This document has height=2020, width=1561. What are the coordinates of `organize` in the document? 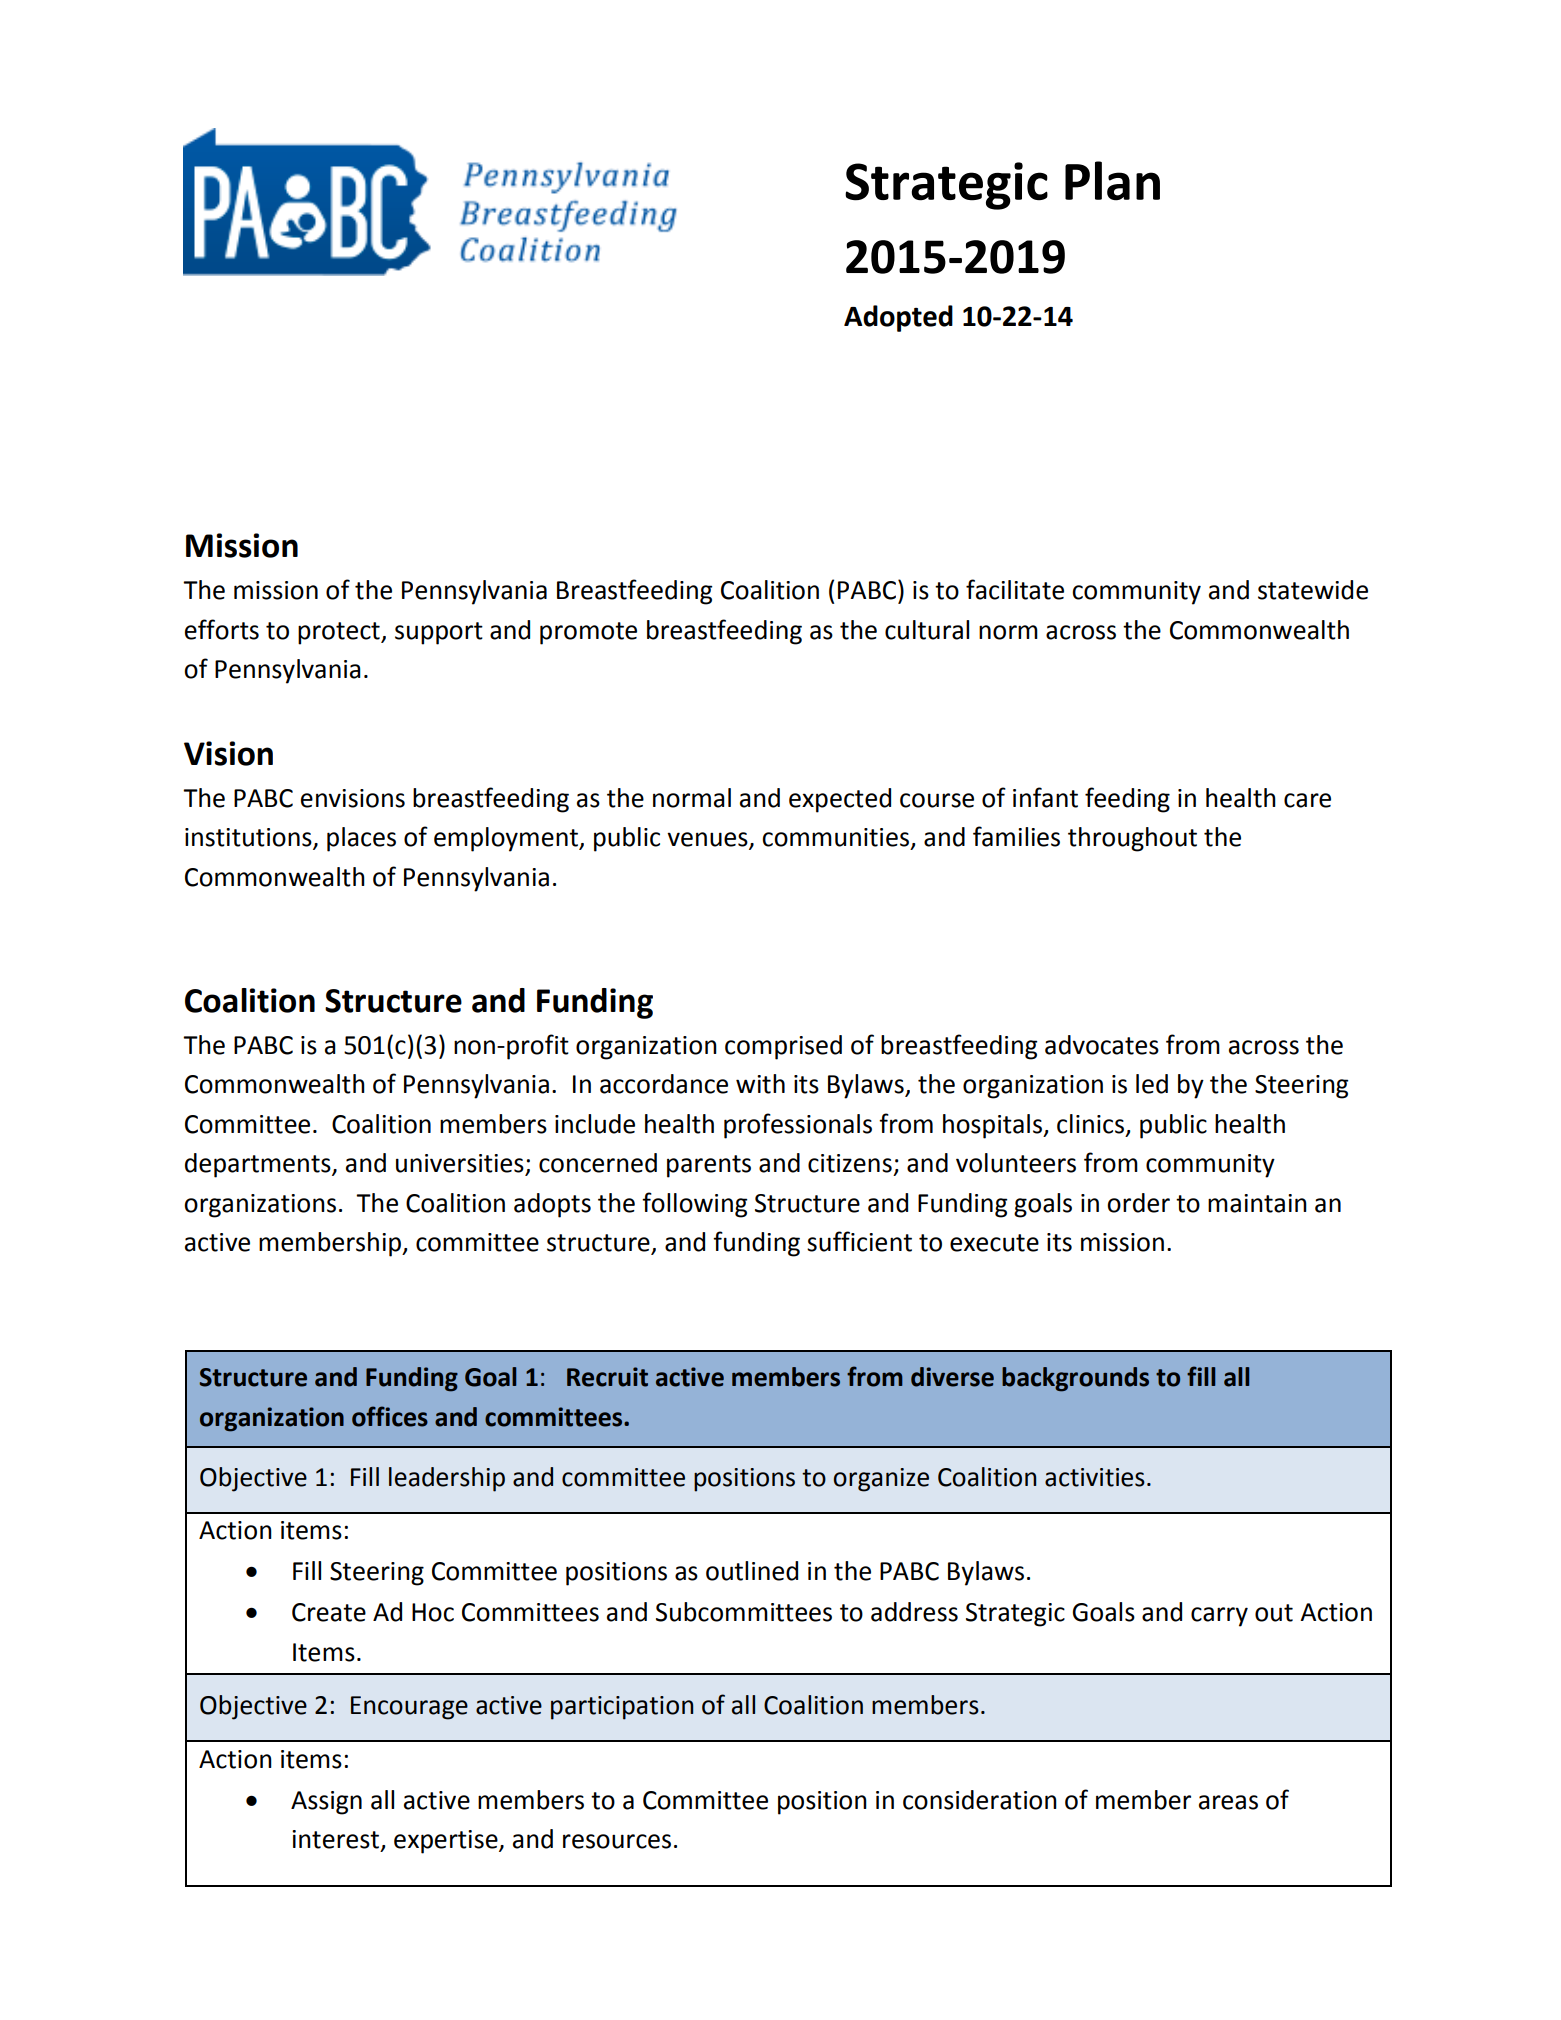 It's located at (881, 1480).
